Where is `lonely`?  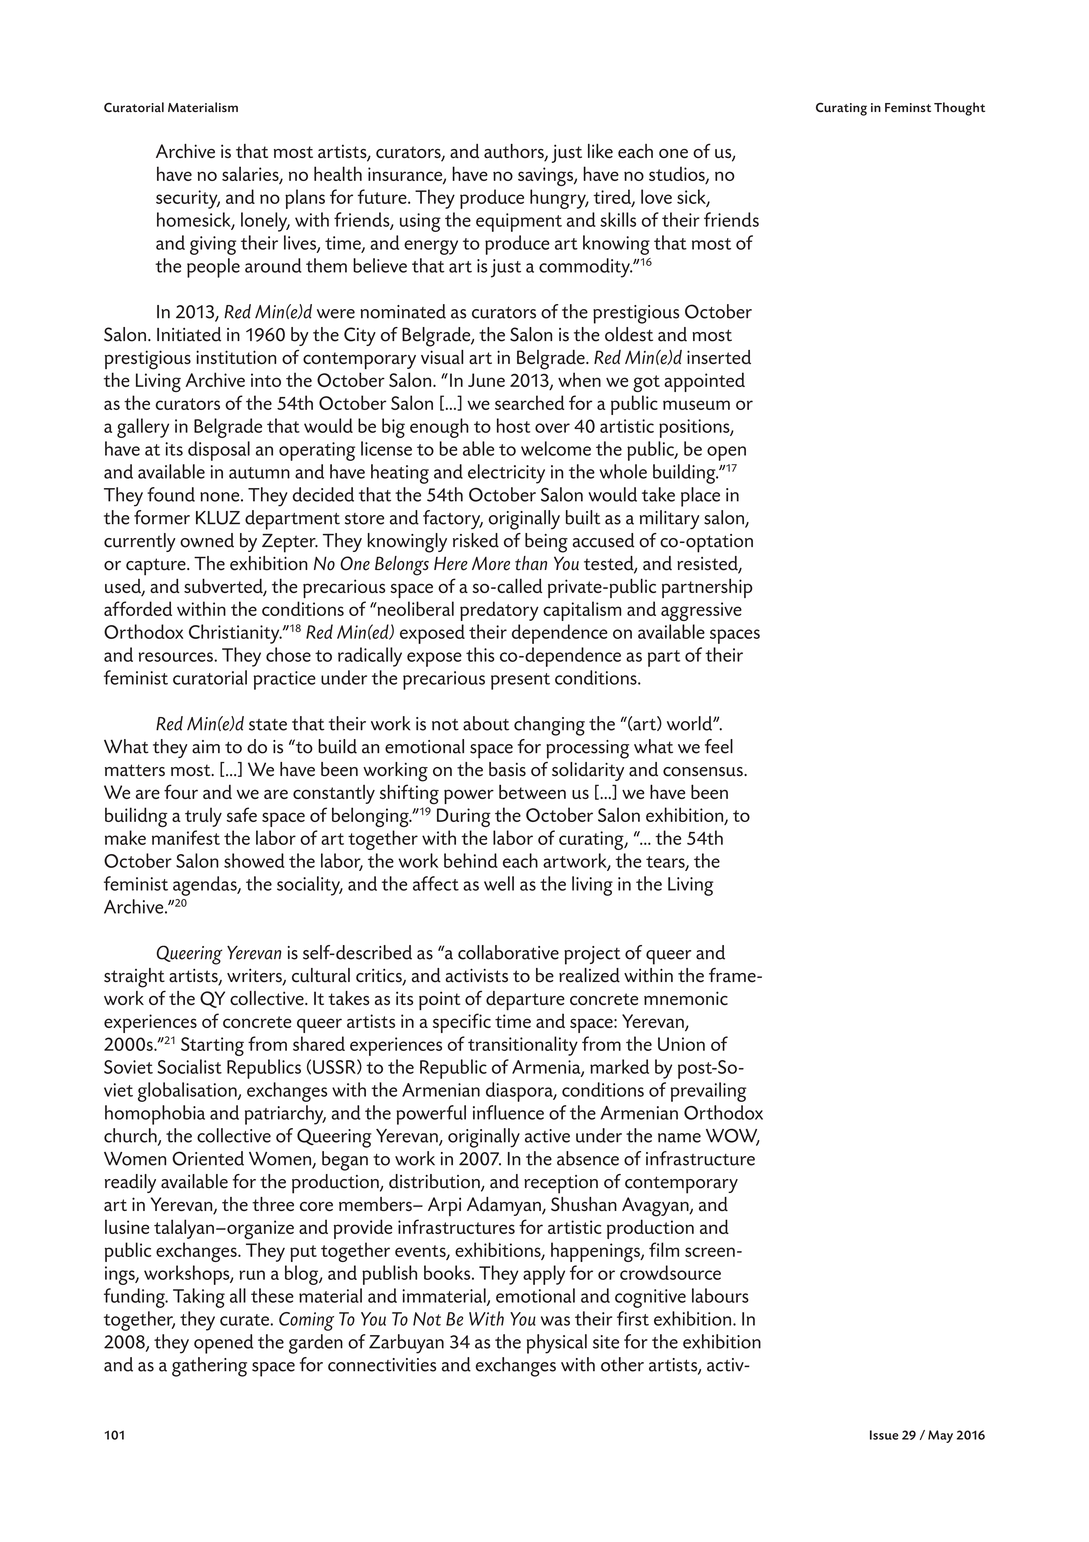 lonely is located at coordinates (265, 222).
